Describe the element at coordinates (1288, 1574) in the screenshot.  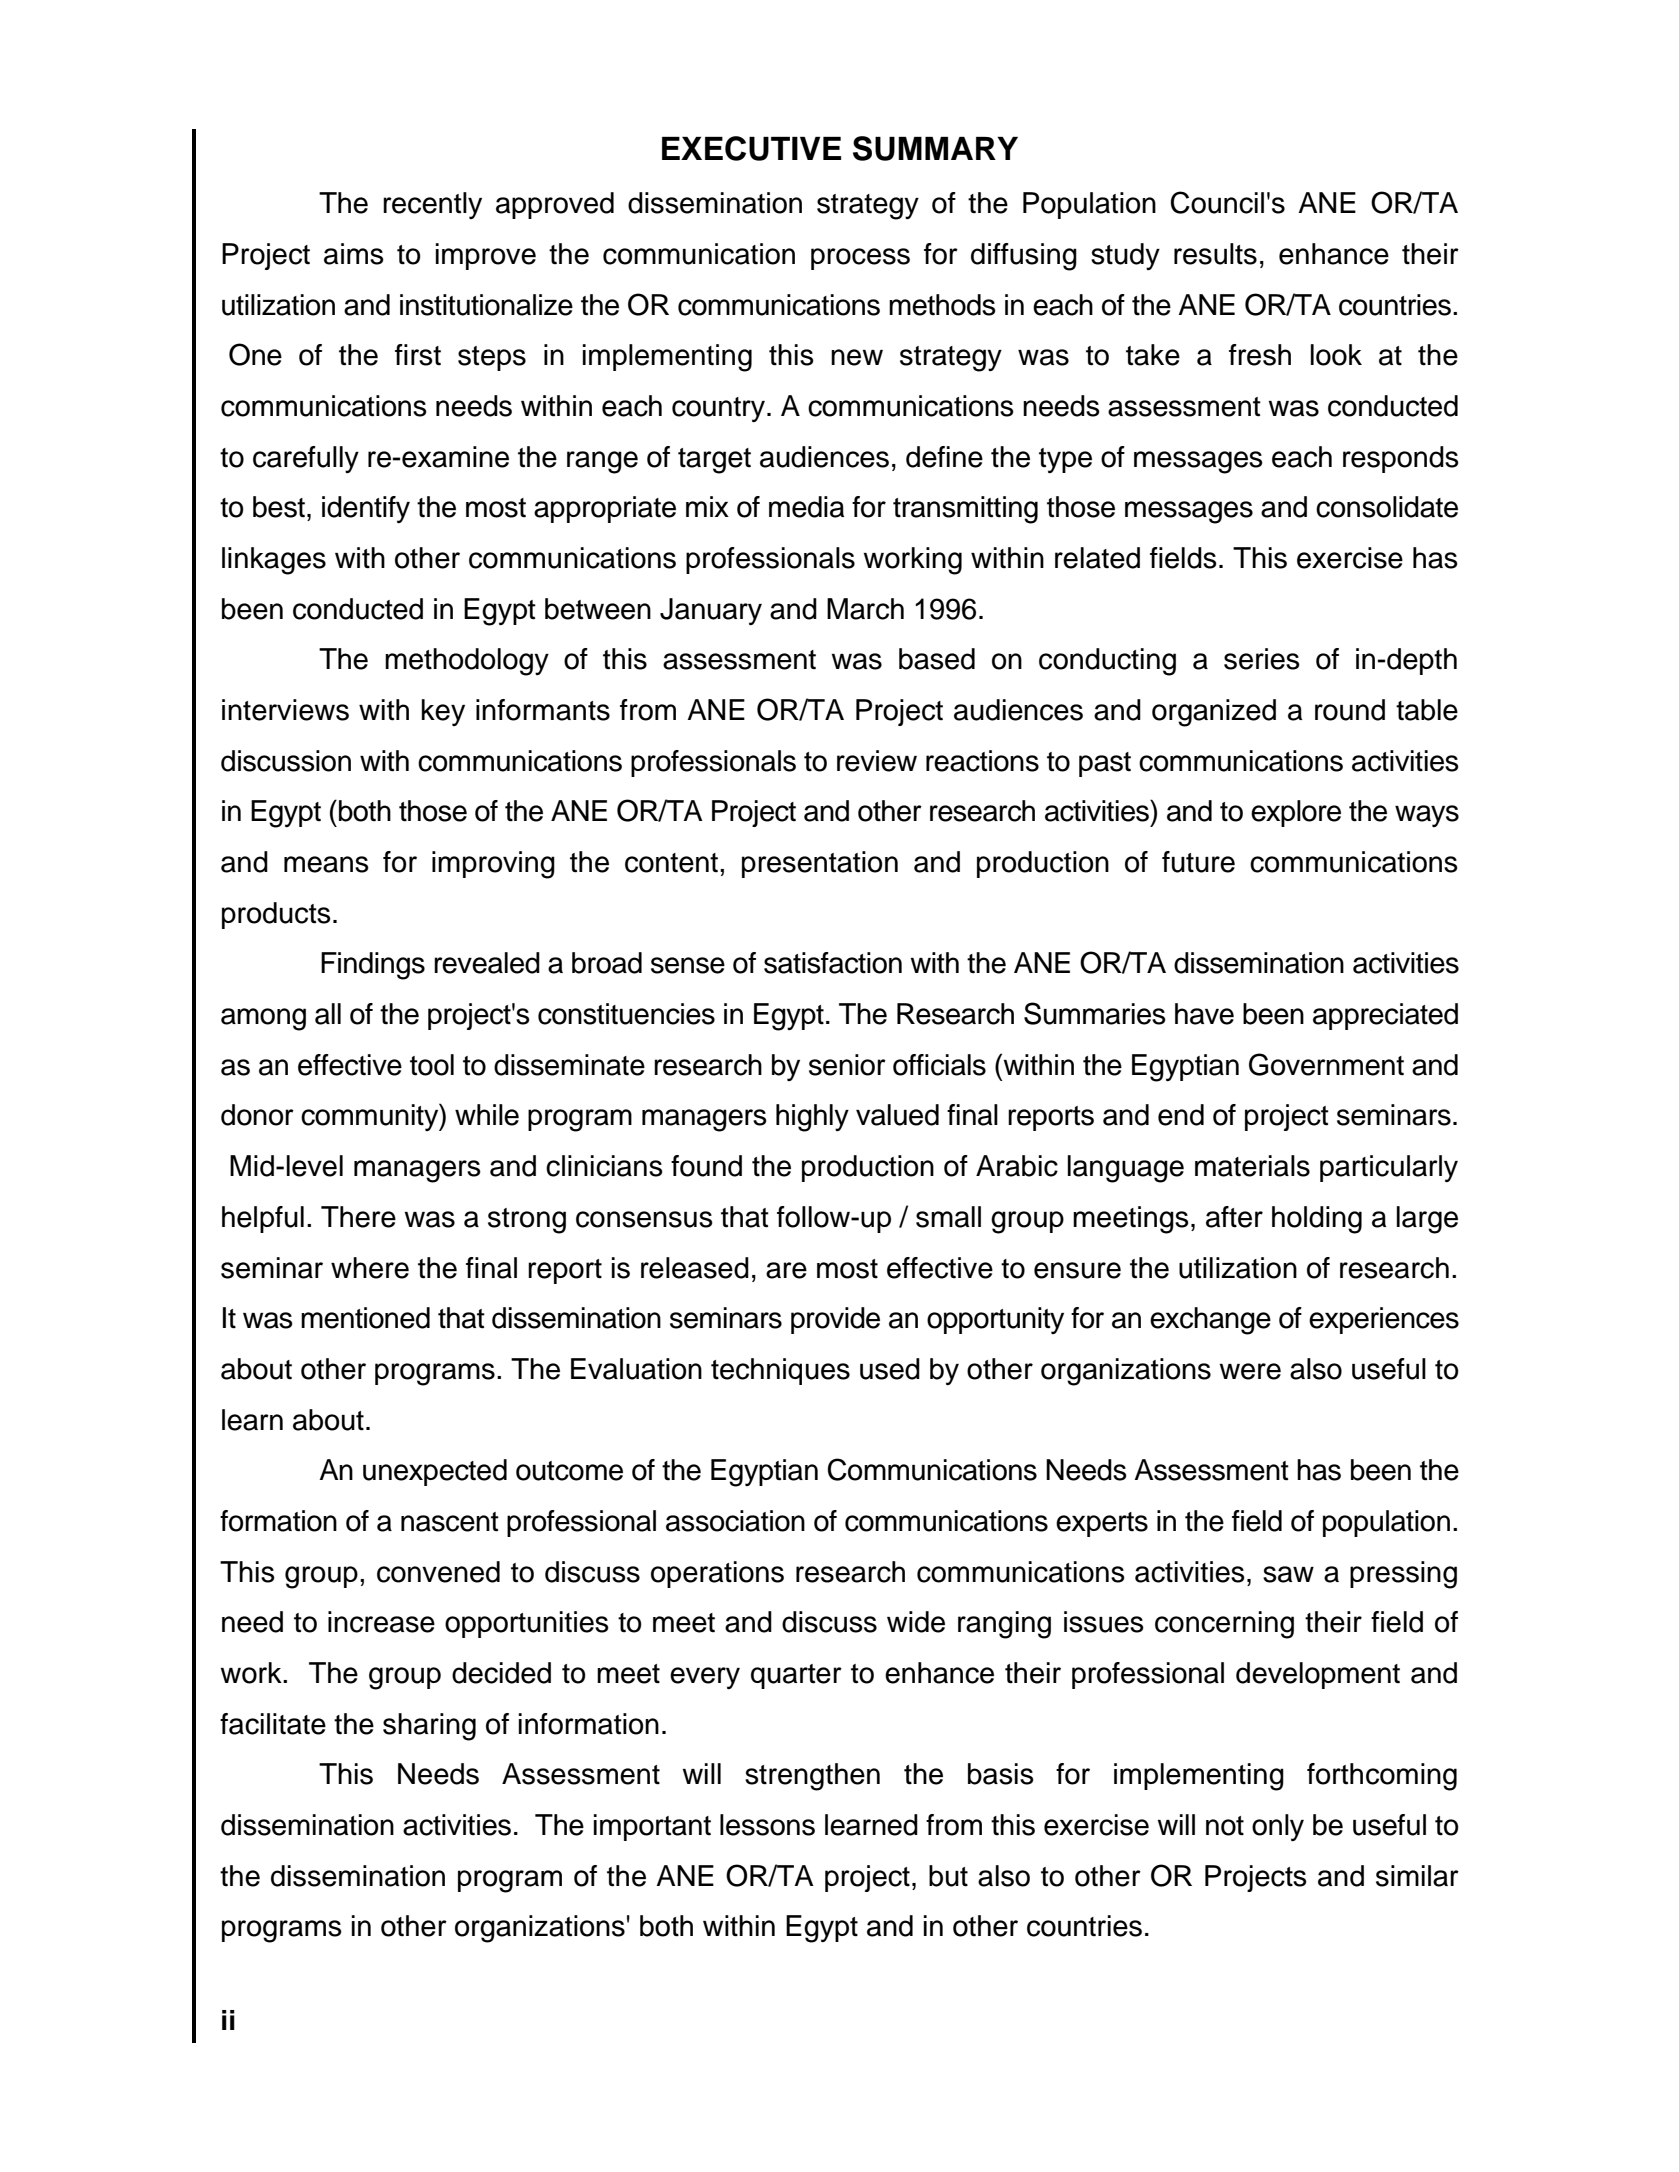
I see `saw` at that location.
